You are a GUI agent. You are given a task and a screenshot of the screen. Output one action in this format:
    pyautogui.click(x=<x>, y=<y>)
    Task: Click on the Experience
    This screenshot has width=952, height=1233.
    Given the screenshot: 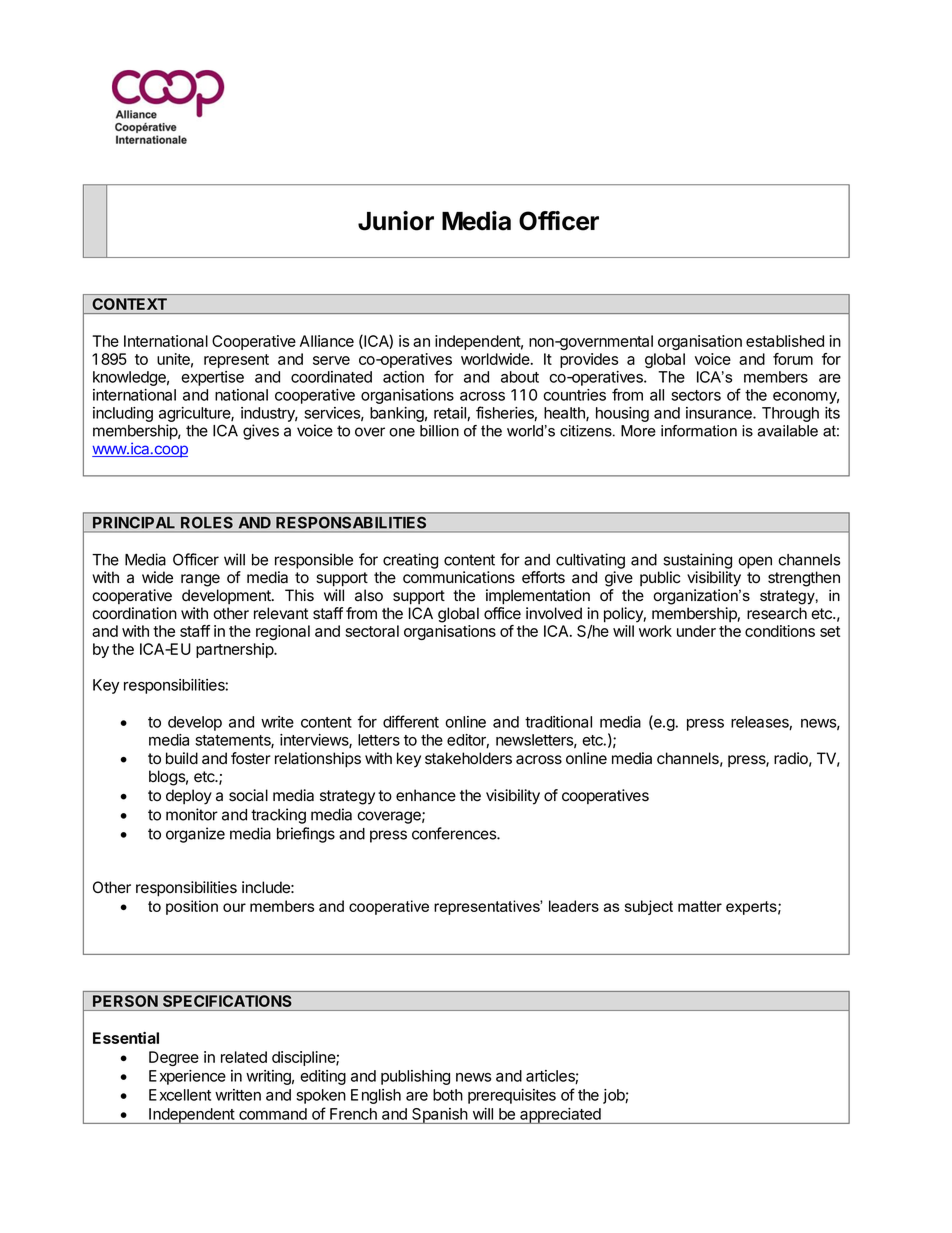 What is the action you would take?
    pyautogui.click(x=187, y=1077)
